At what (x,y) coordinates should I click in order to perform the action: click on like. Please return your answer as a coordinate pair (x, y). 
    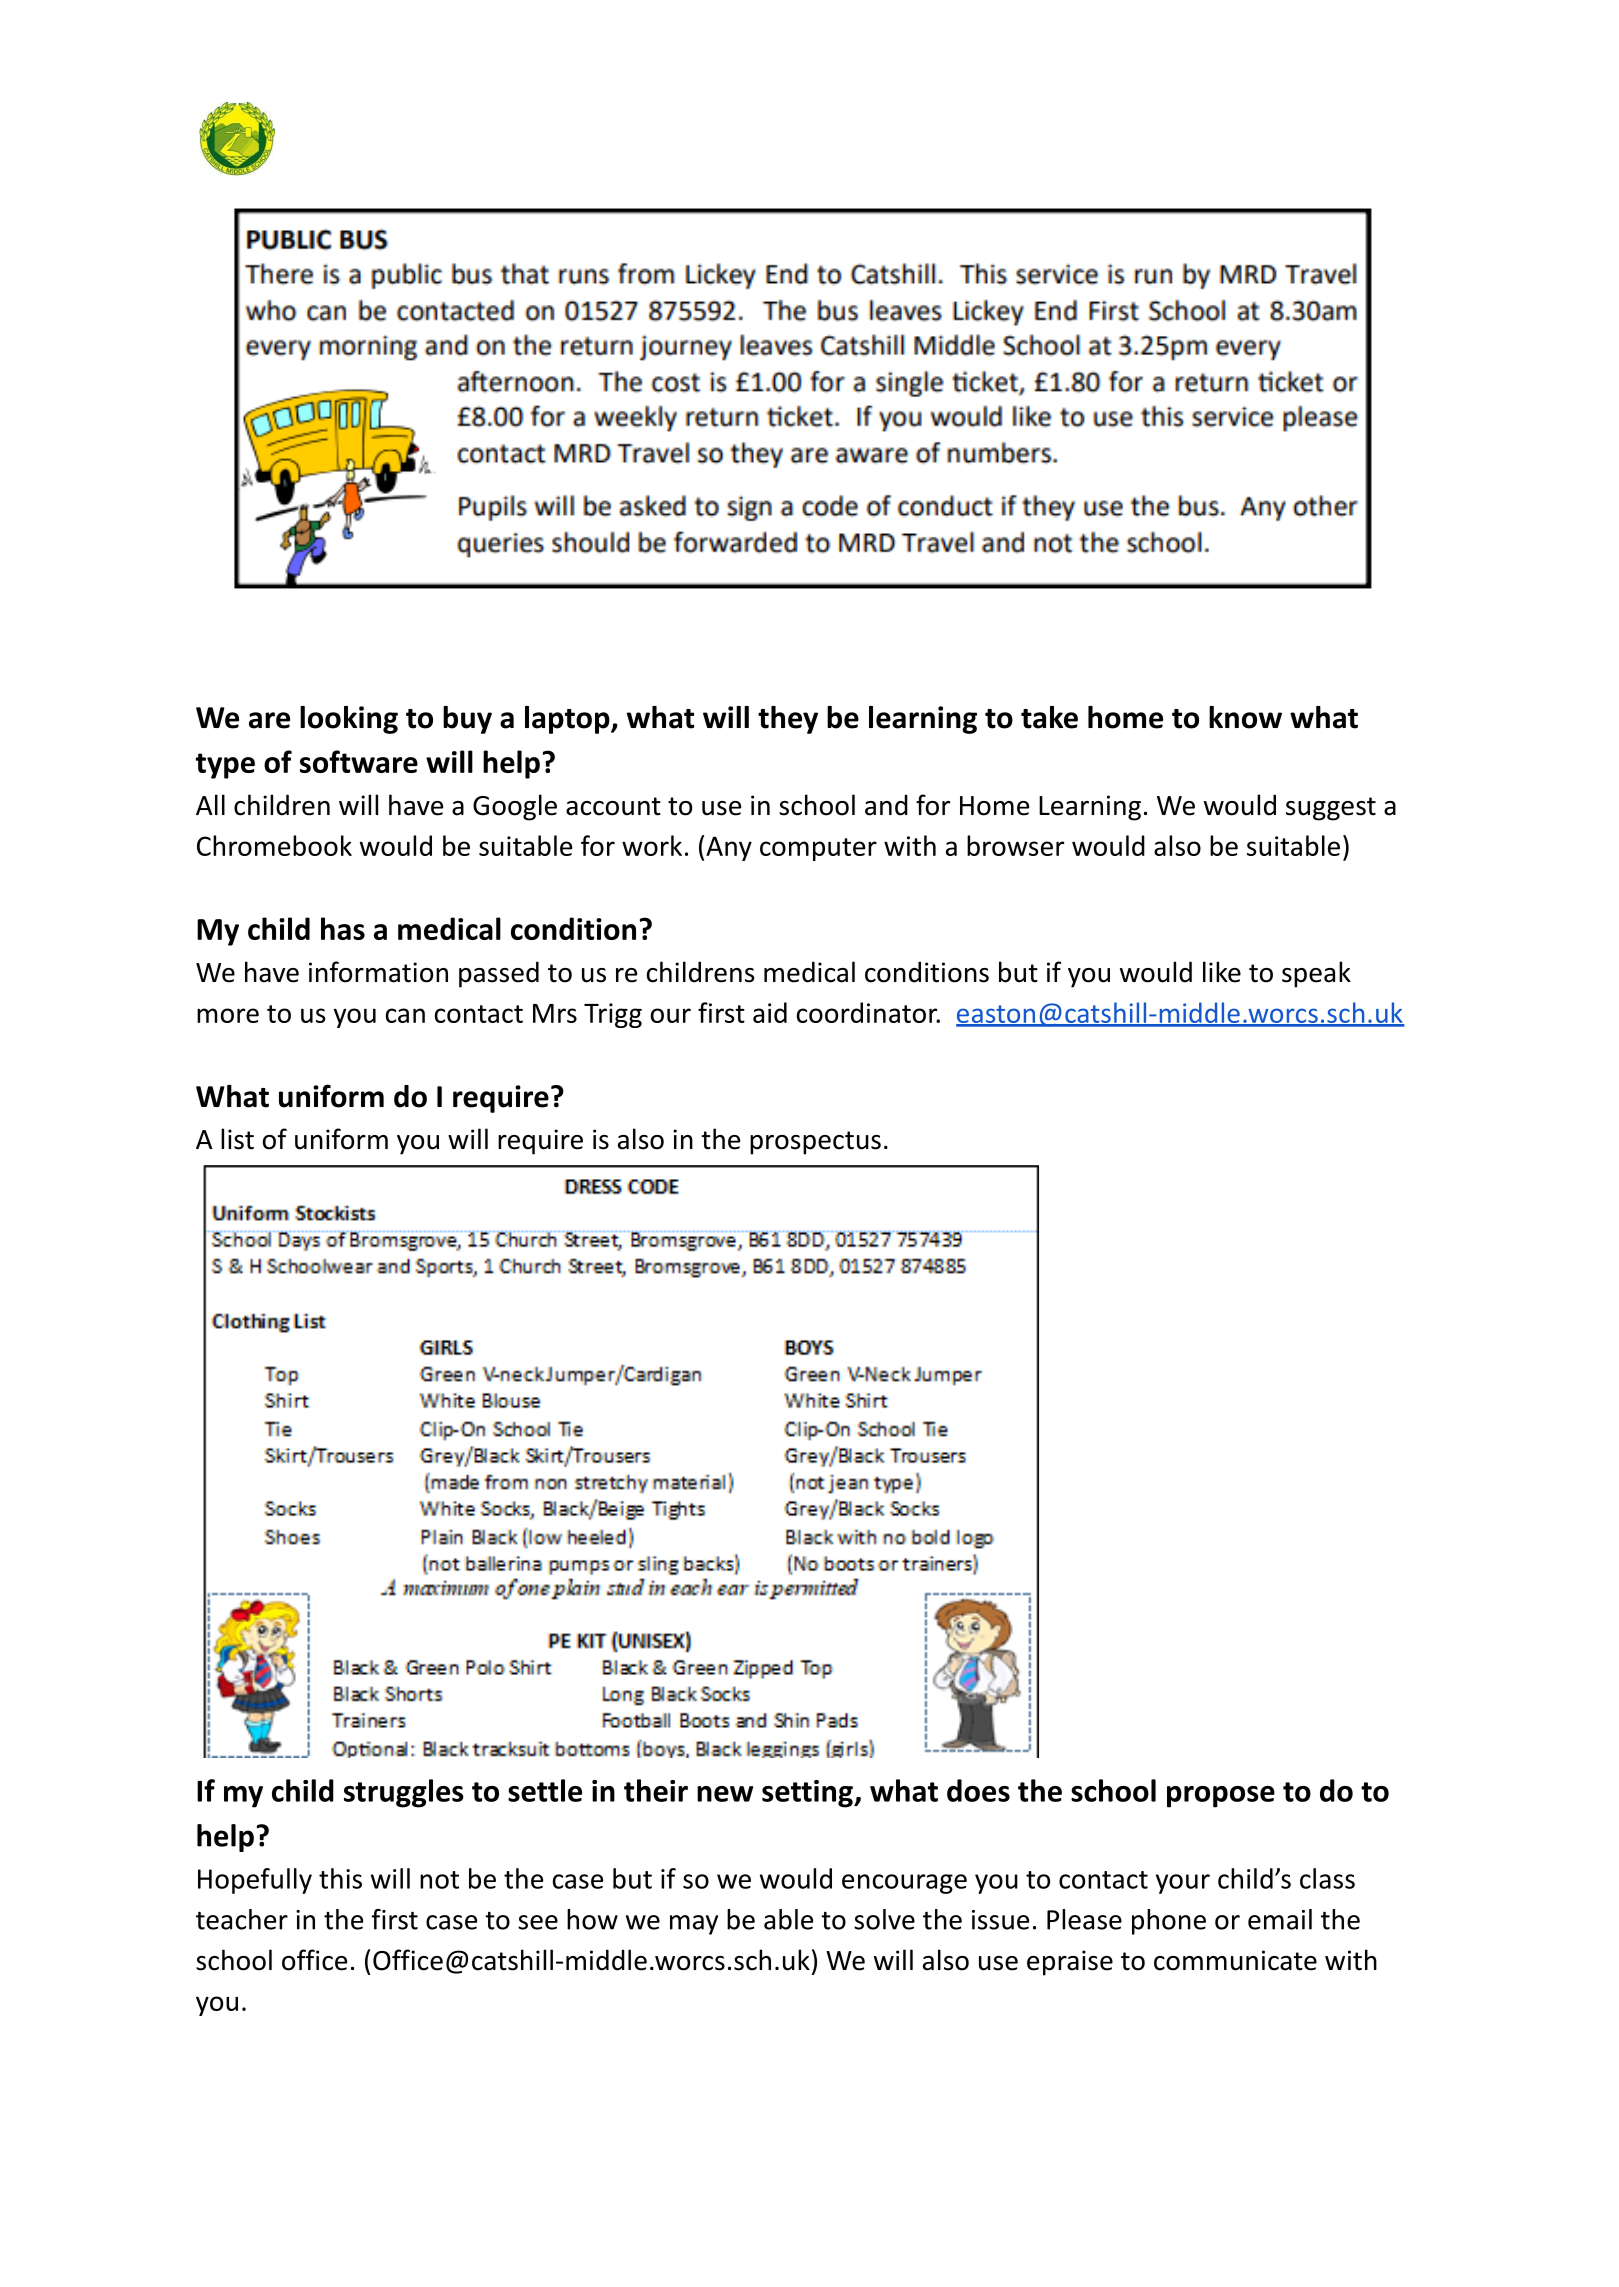
    Looking at the image, I should click on (1222, 972).
